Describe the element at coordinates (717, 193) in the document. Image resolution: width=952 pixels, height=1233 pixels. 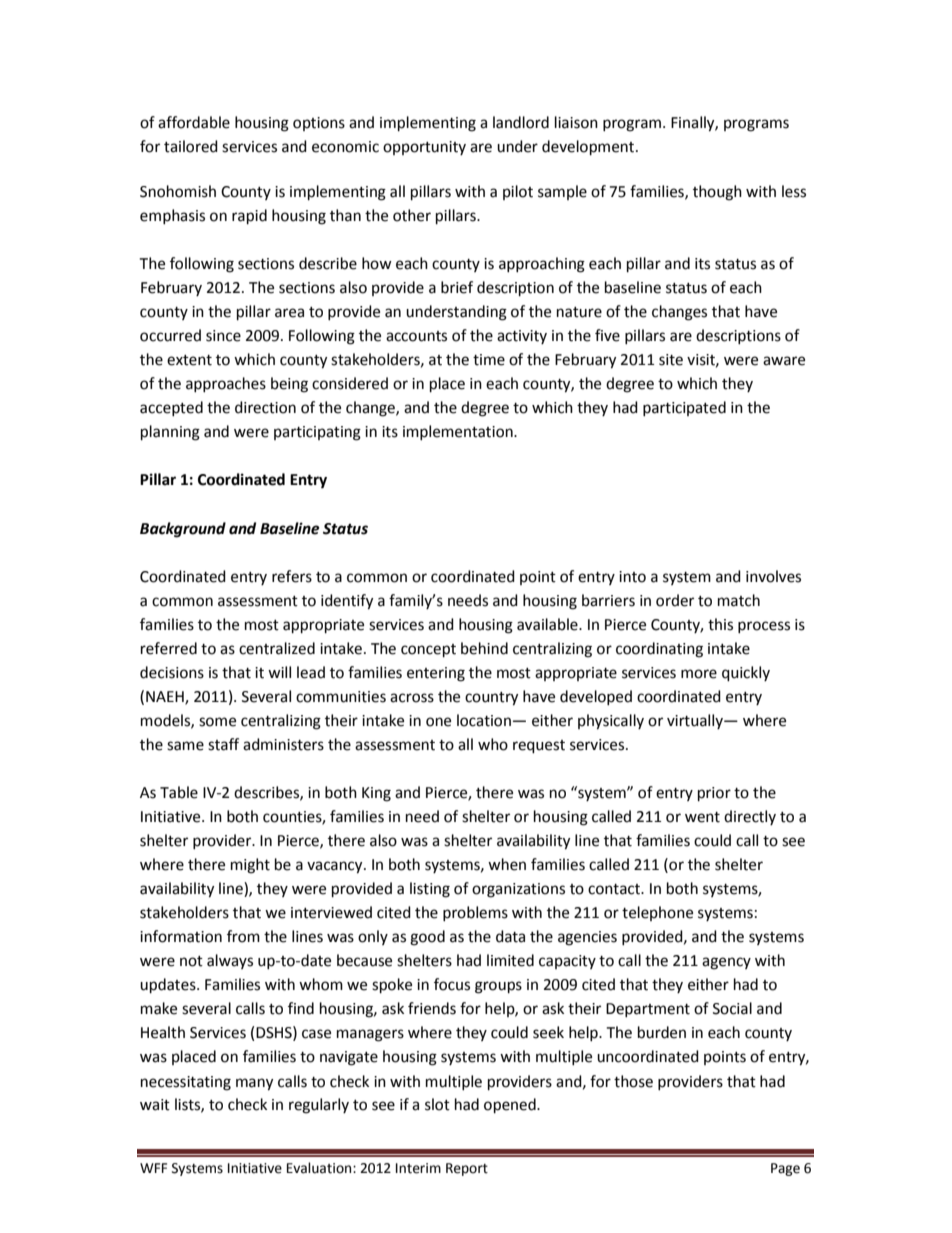
I see `though` at that location.
